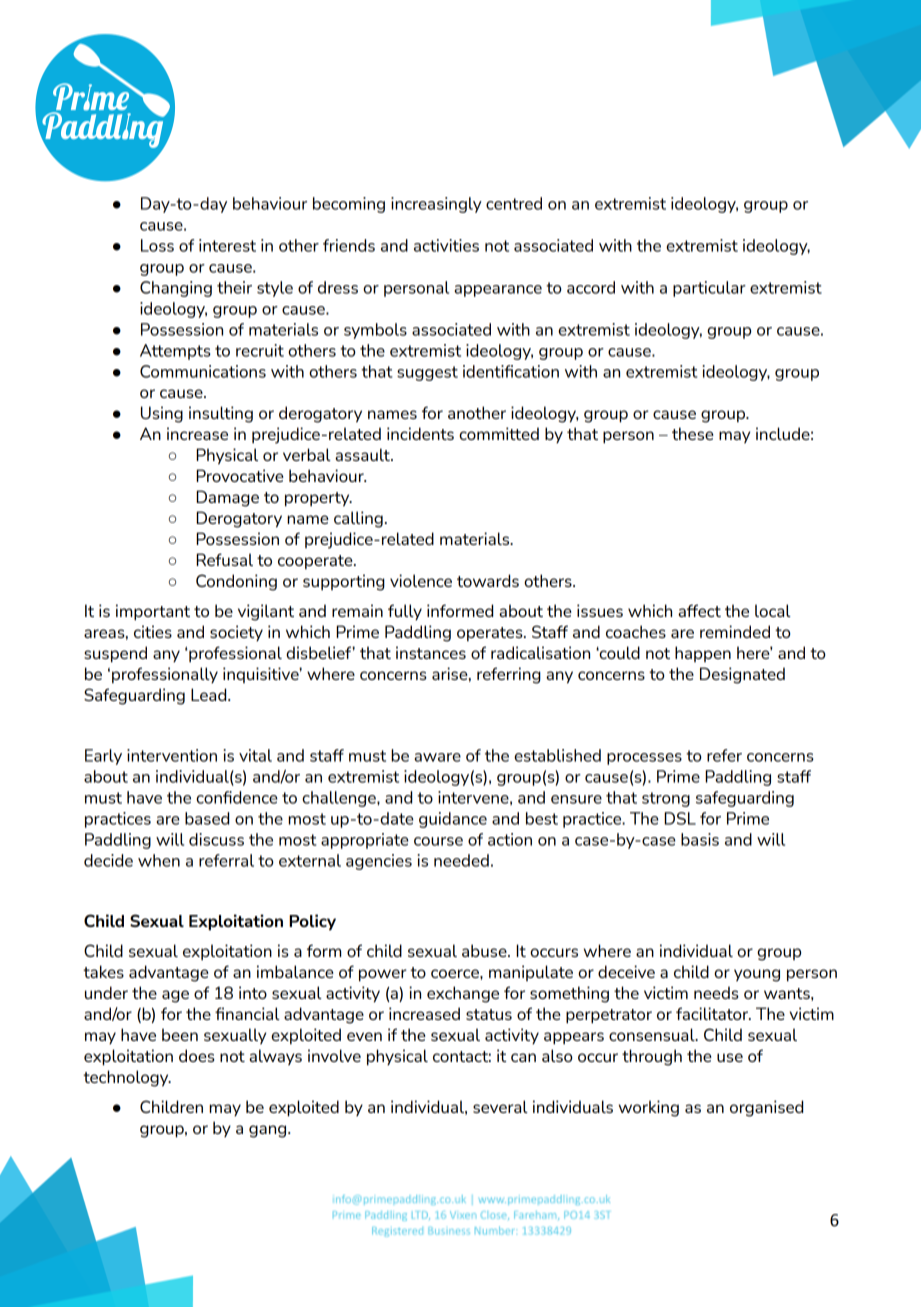 This page has height=1307, width=924. I want to click on particular, so click(709, 289).
